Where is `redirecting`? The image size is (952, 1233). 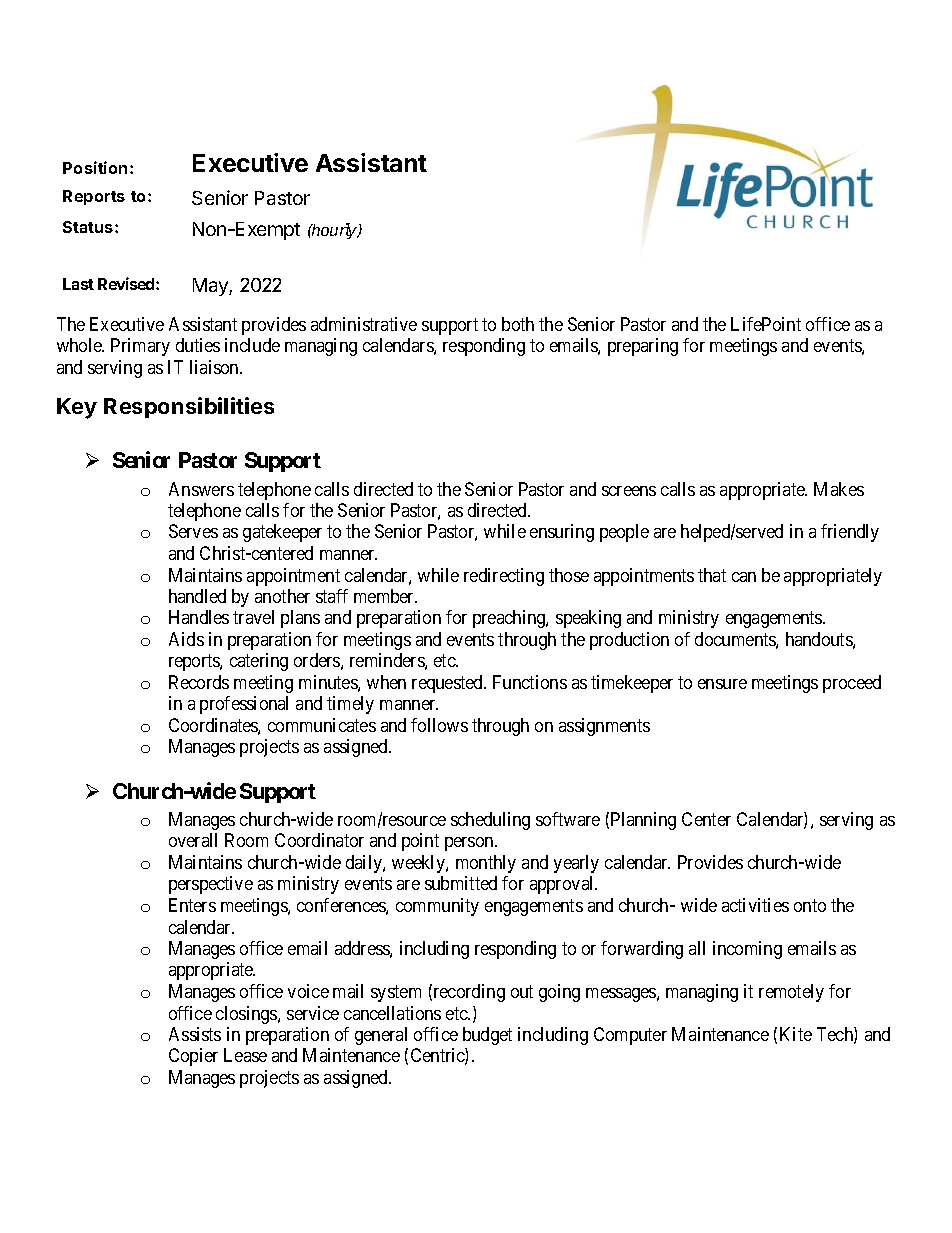
redirecting is located at coordinates (504, 577).
